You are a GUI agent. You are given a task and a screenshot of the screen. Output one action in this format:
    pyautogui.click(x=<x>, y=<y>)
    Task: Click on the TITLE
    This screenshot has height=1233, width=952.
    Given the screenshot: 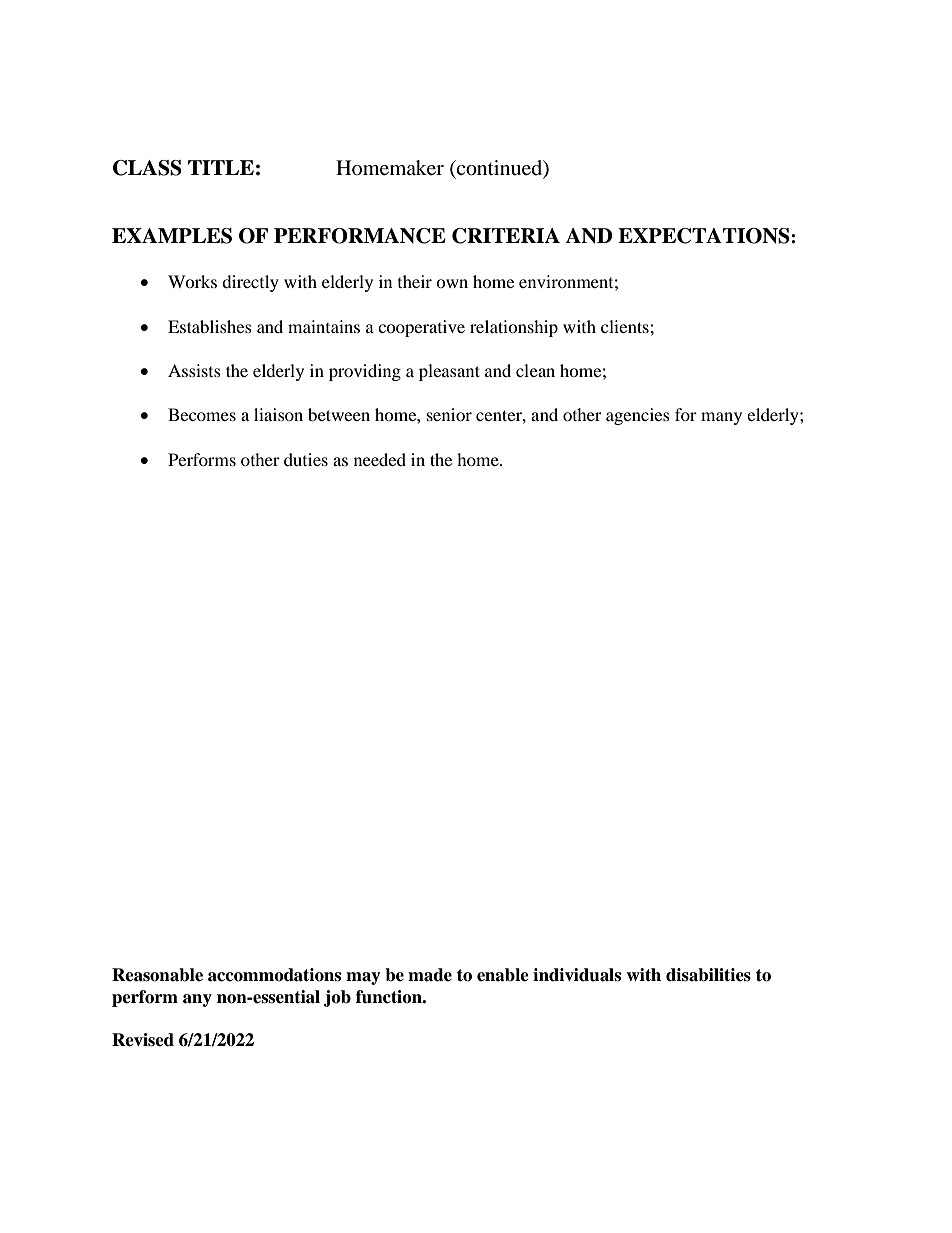 What is the action you would take?
    pyautogui.click(x=221, y=167)
